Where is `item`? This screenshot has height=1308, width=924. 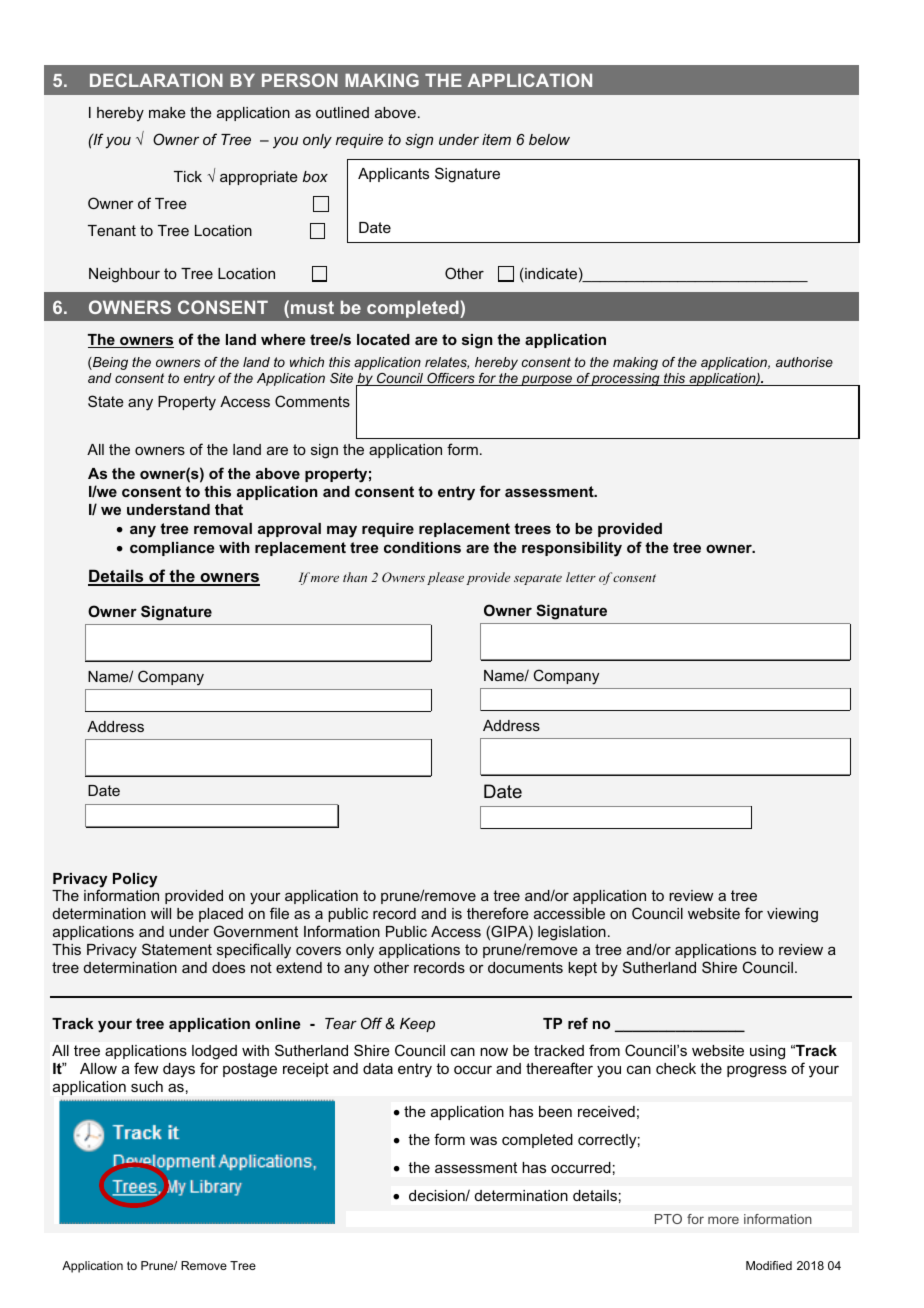
item is located at coordinates (496, 139).
